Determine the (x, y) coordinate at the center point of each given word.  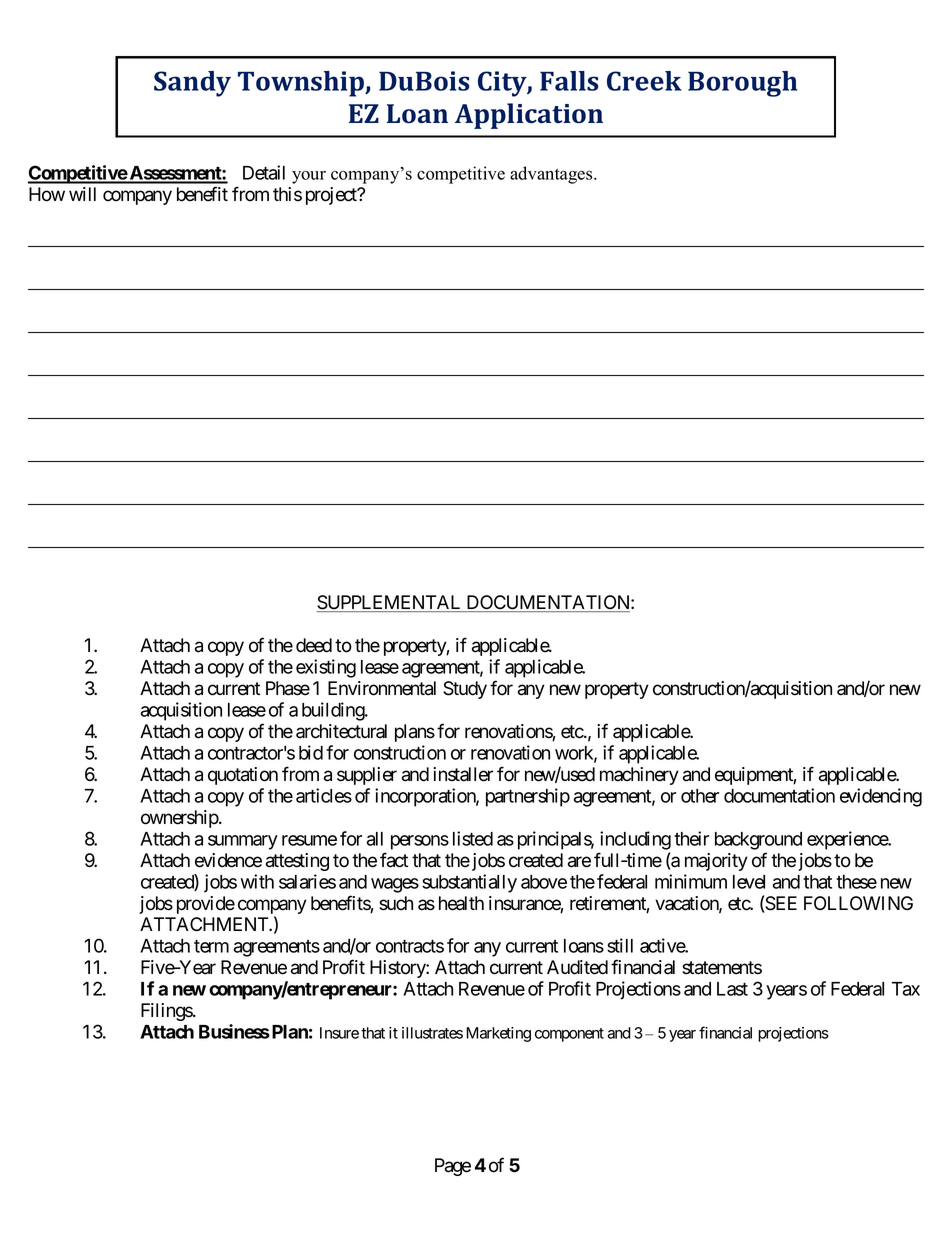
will (82, 194)
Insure (339, 1033)
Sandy (192, 84)
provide (206, 905)
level (749, 882)
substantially (469, 883)
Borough (742, 84)
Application (529, 116)
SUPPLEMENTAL (390, 603)
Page (453, 1167)
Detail (264, 172)
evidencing (881, 797)
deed (314, 645)
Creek (644, 81)
